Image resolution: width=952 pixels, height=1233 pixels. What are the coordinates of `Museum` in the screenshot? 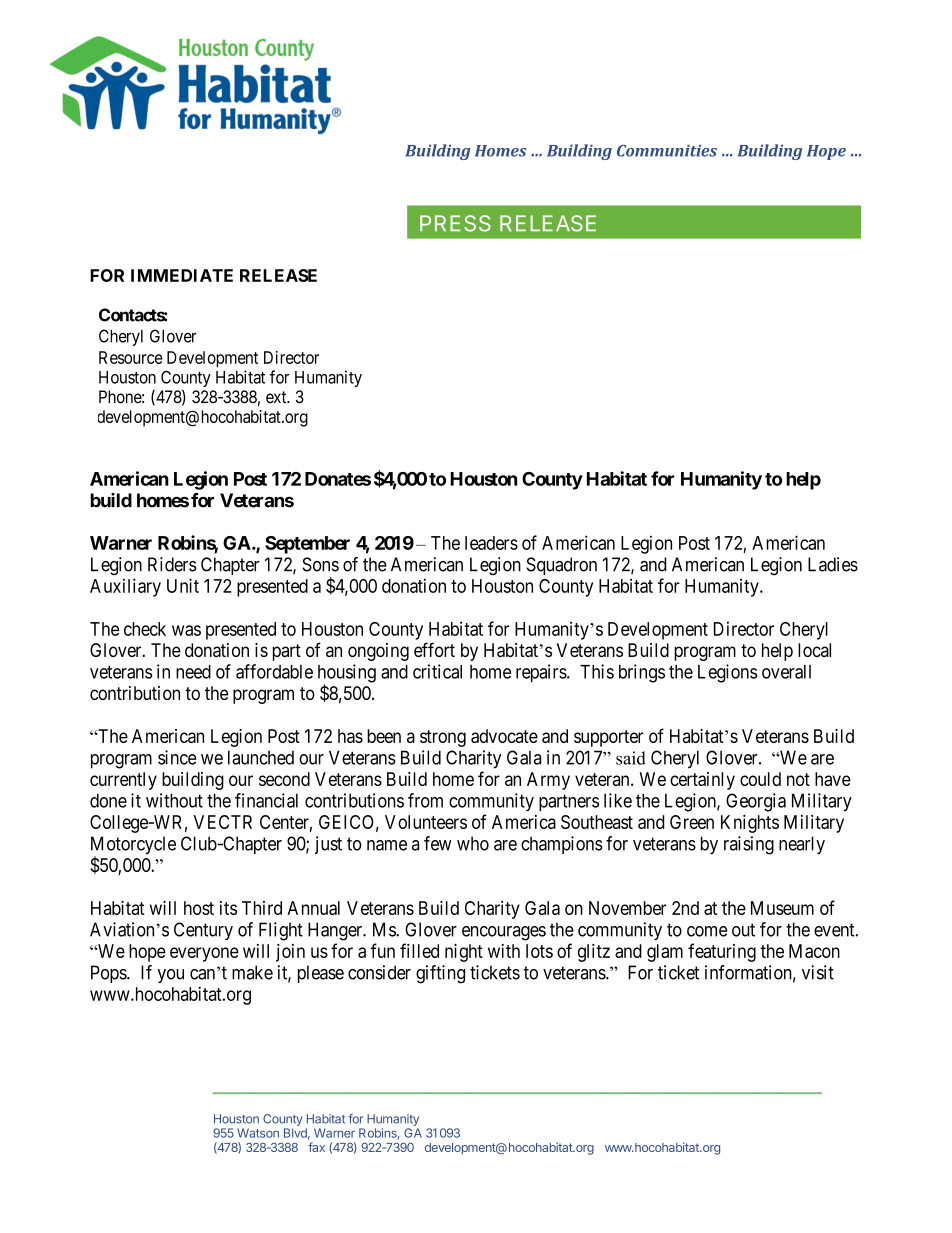 It's located at (782, 908).
